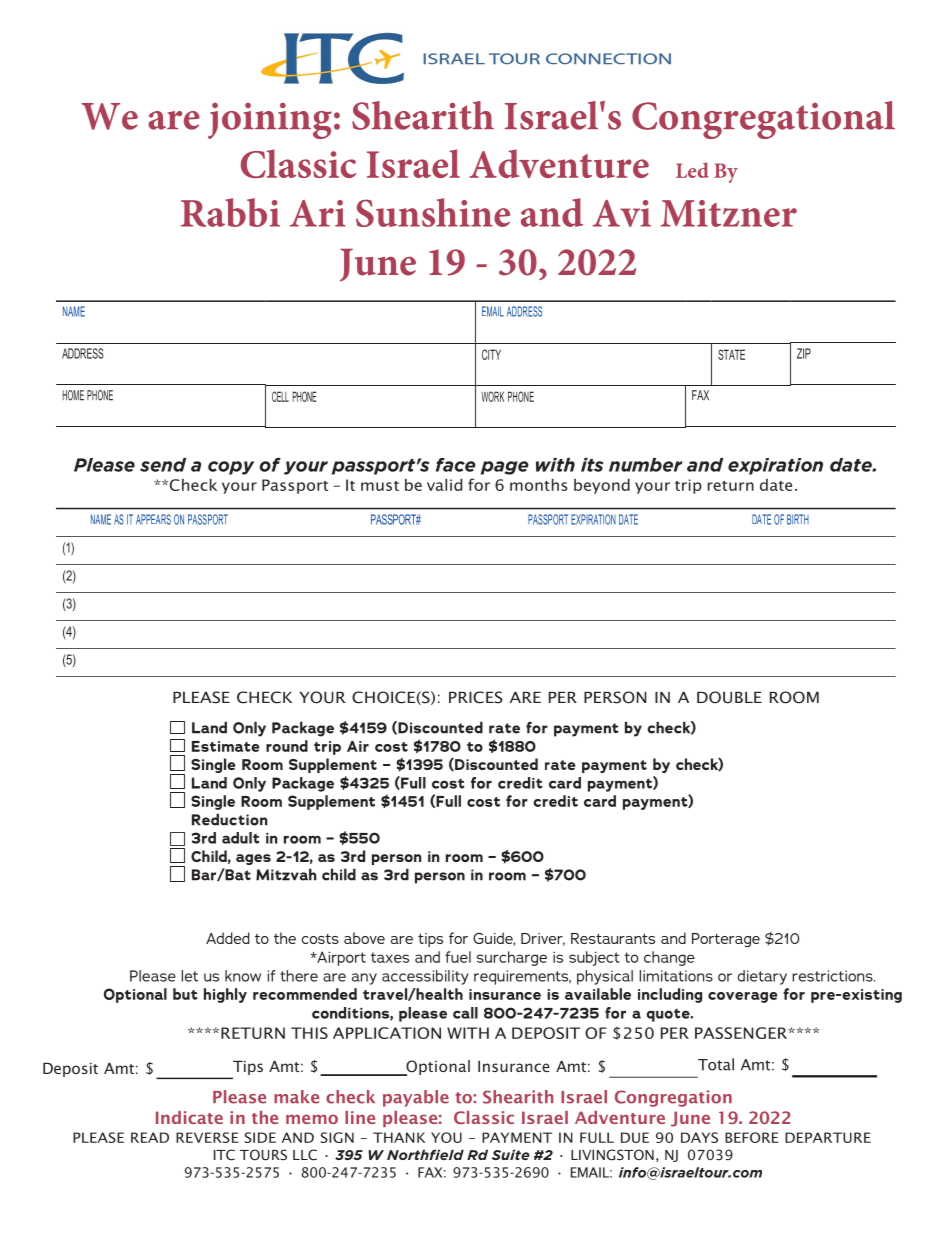 This screenshot has width=952, height=1233. I want to click on Led, so click(692, 170).
